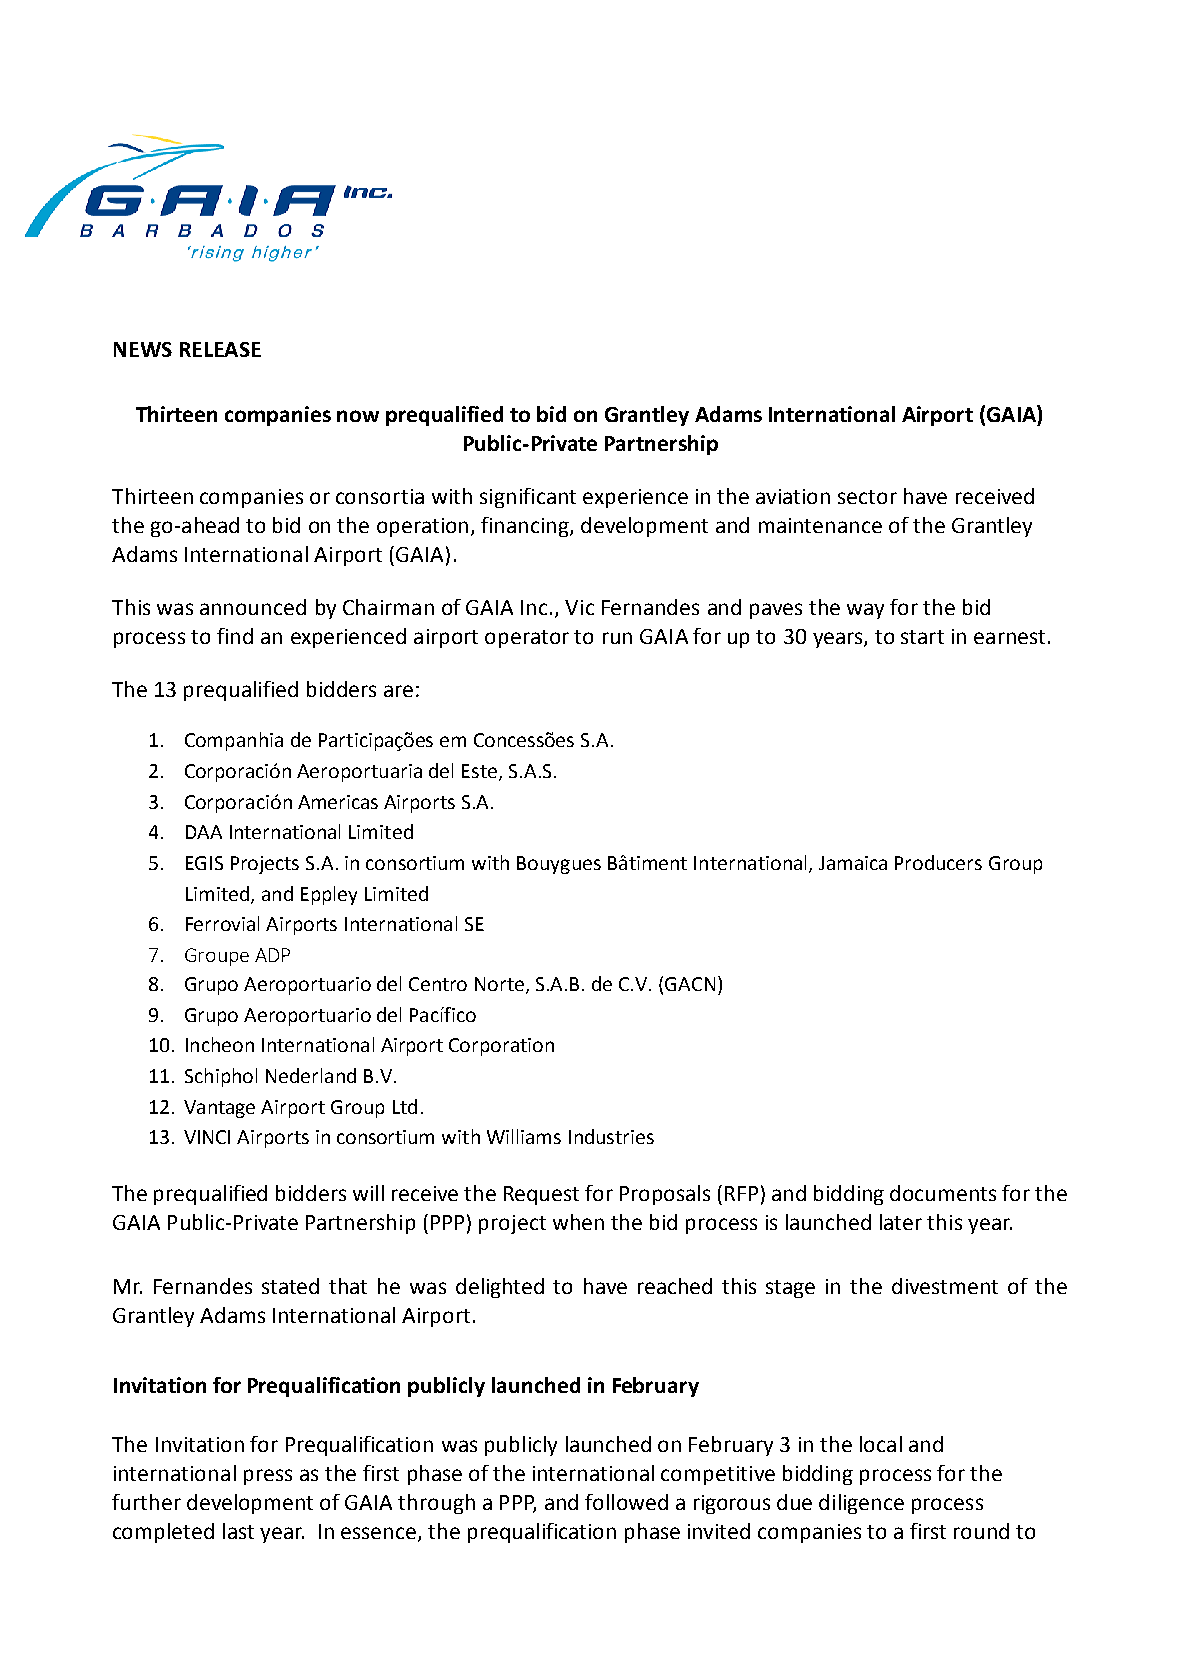 This page has width=1181, height=1671. I want to click on press, so click(268, 1477).
